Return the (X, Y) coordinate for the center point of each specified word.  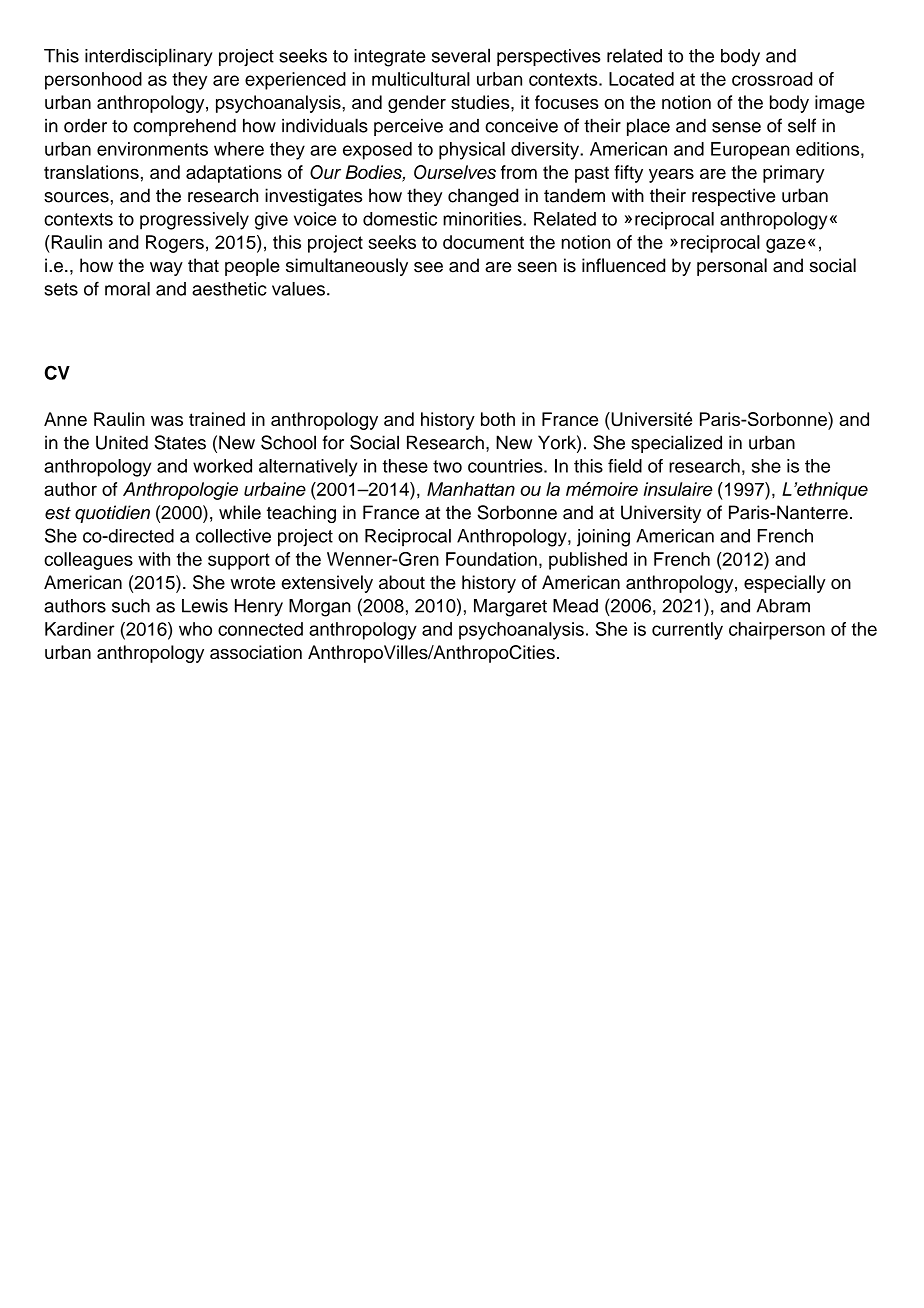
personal (732, 267)
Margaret (510, 608)
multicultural (421, 79)
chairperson (777, 631)
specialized (676, 444)
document (483, 242)
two (447, 466)
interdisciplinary (149, 57)
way (166, 269)
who (195, 629)
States (180, 442)
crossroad (772, 79)
